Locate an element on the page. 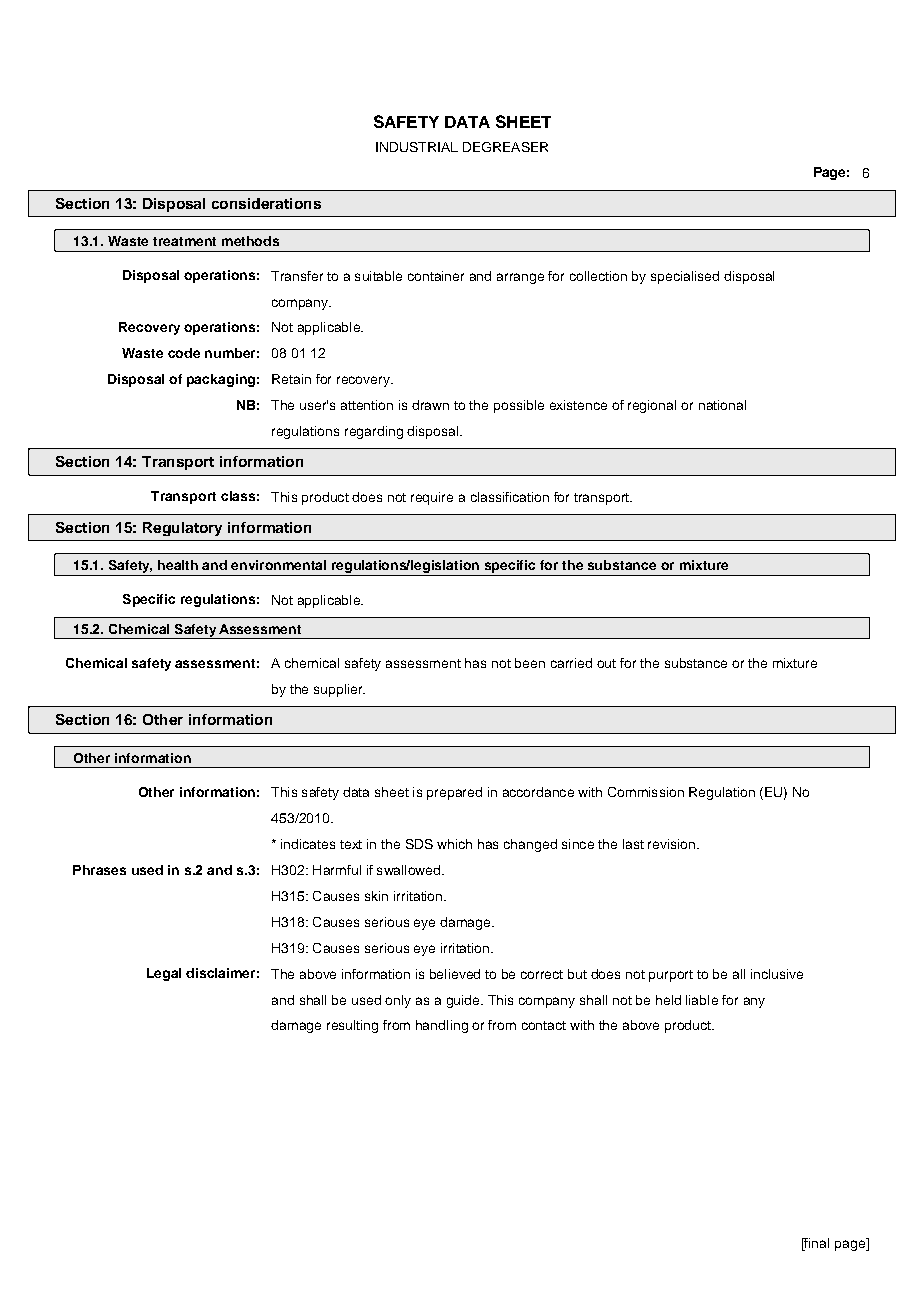  require is located at coordinates (432, 498).
